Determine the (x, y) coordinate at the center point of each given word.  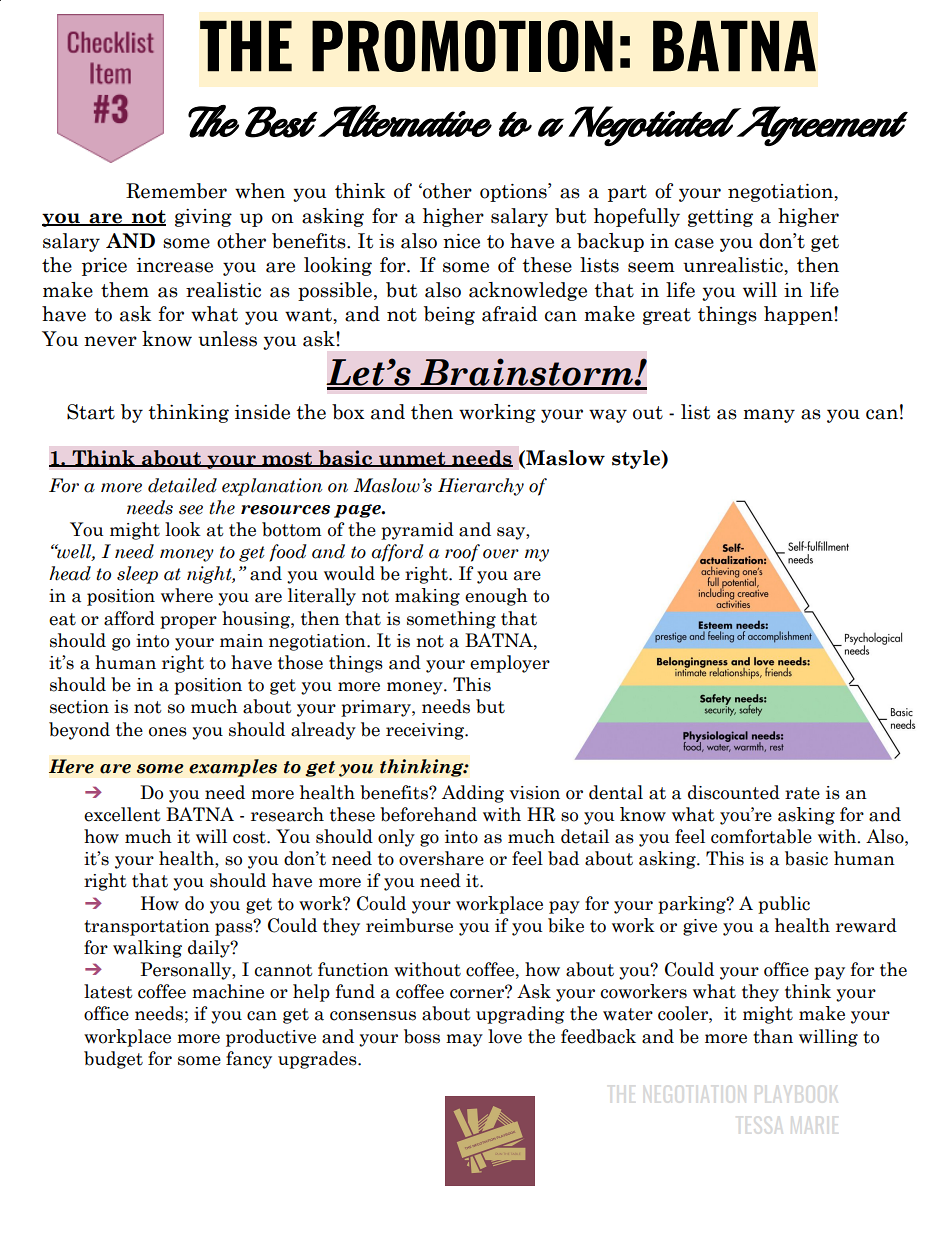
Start (91, 412)
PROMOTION (462, 46)
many (769, 416)
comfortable (761, 836)
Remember (176, 191)
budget (113, 1060)
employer (510, 664)
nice (461, 241)
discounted (734, 792)
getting (720, 218)
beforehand (428, 814)
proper (188, 622)
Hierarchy (481, 487)
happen (799, 315)
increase (175, 265)
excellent (122, 814)
